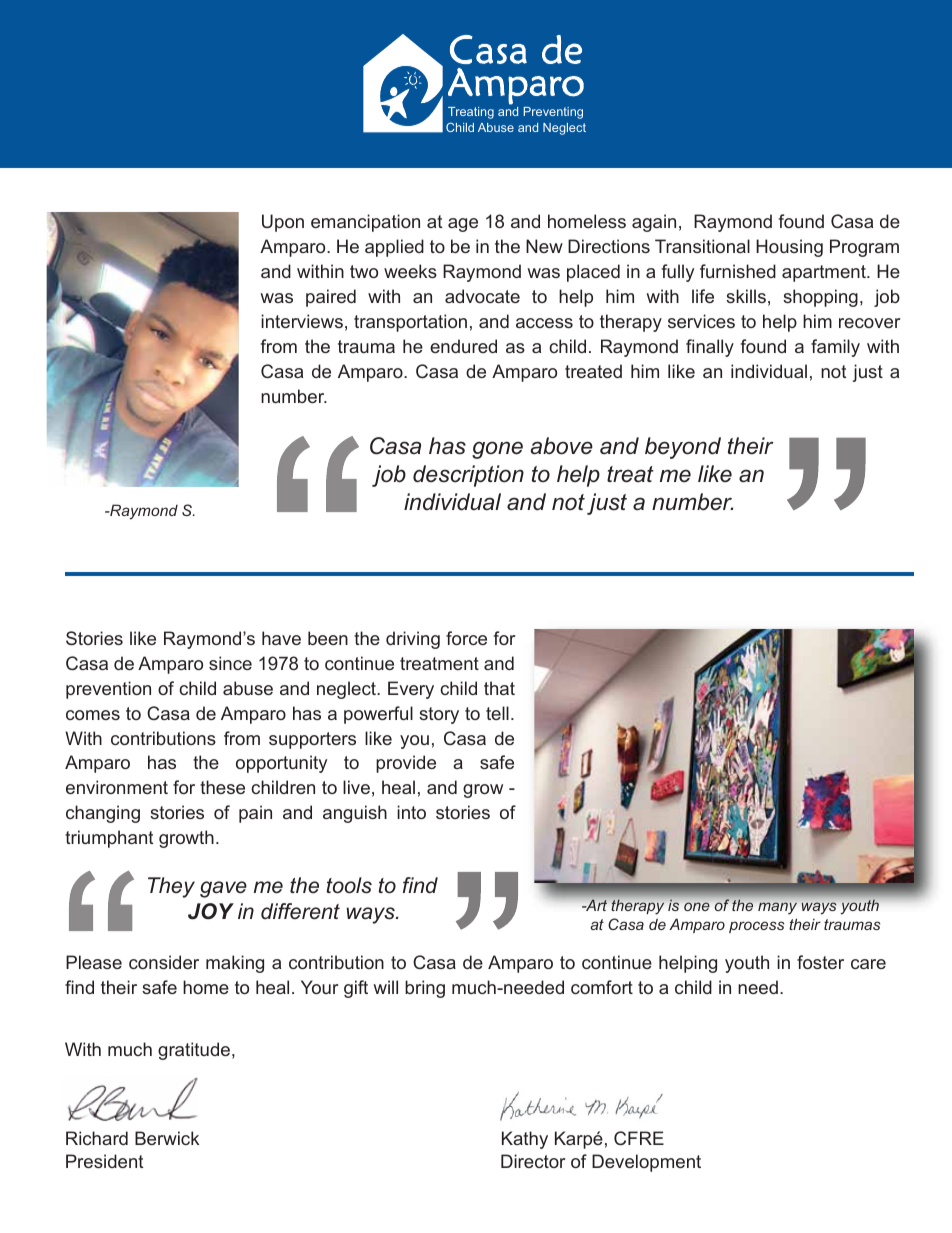 The width and height of the image is (952, 1233). Describe the element at coordinates (789, 248) in the image. I see `Housing` at that location.
